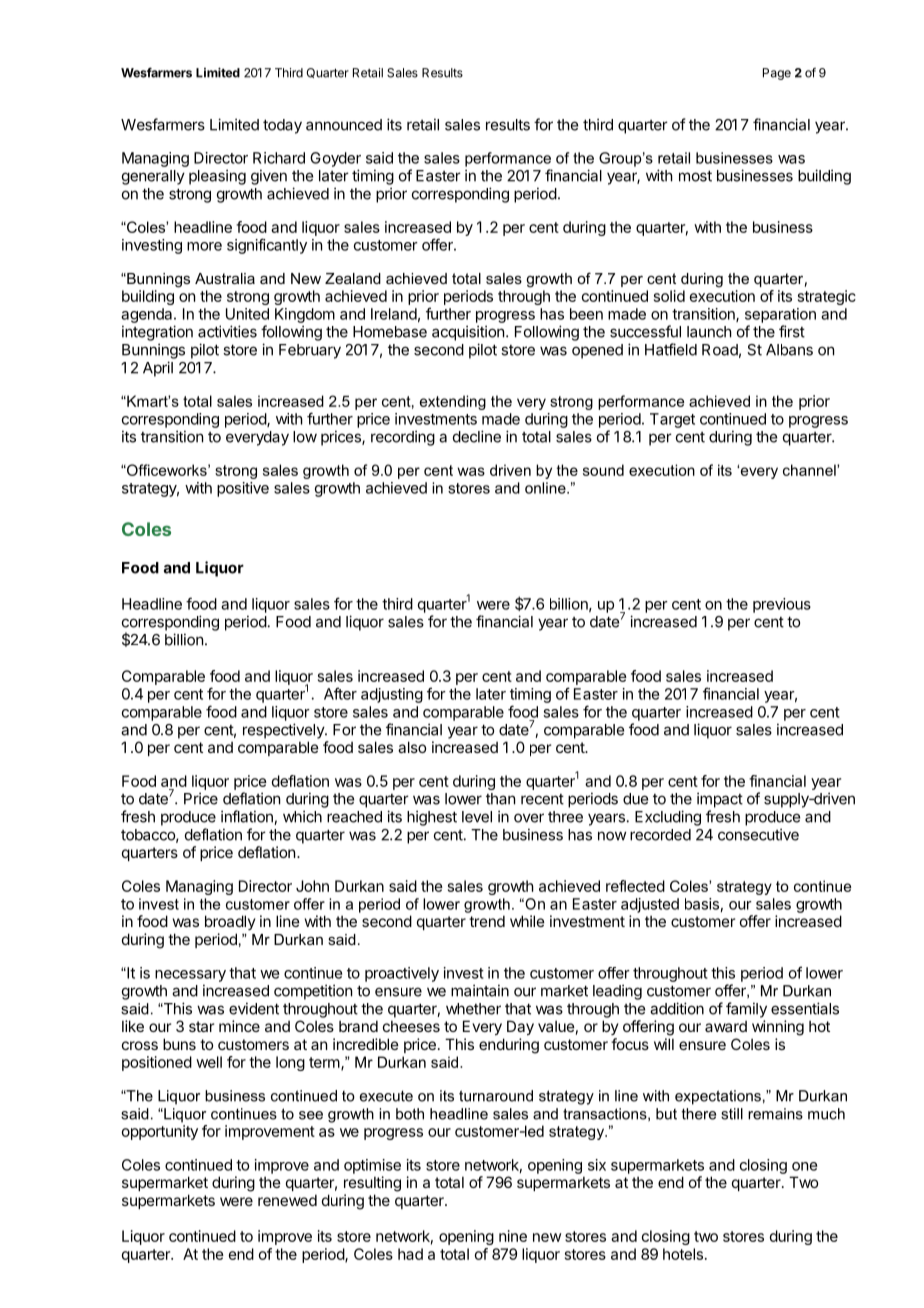  Describe the element at coordinates (287, 1200) in the document. I see `renewed` at that location.
